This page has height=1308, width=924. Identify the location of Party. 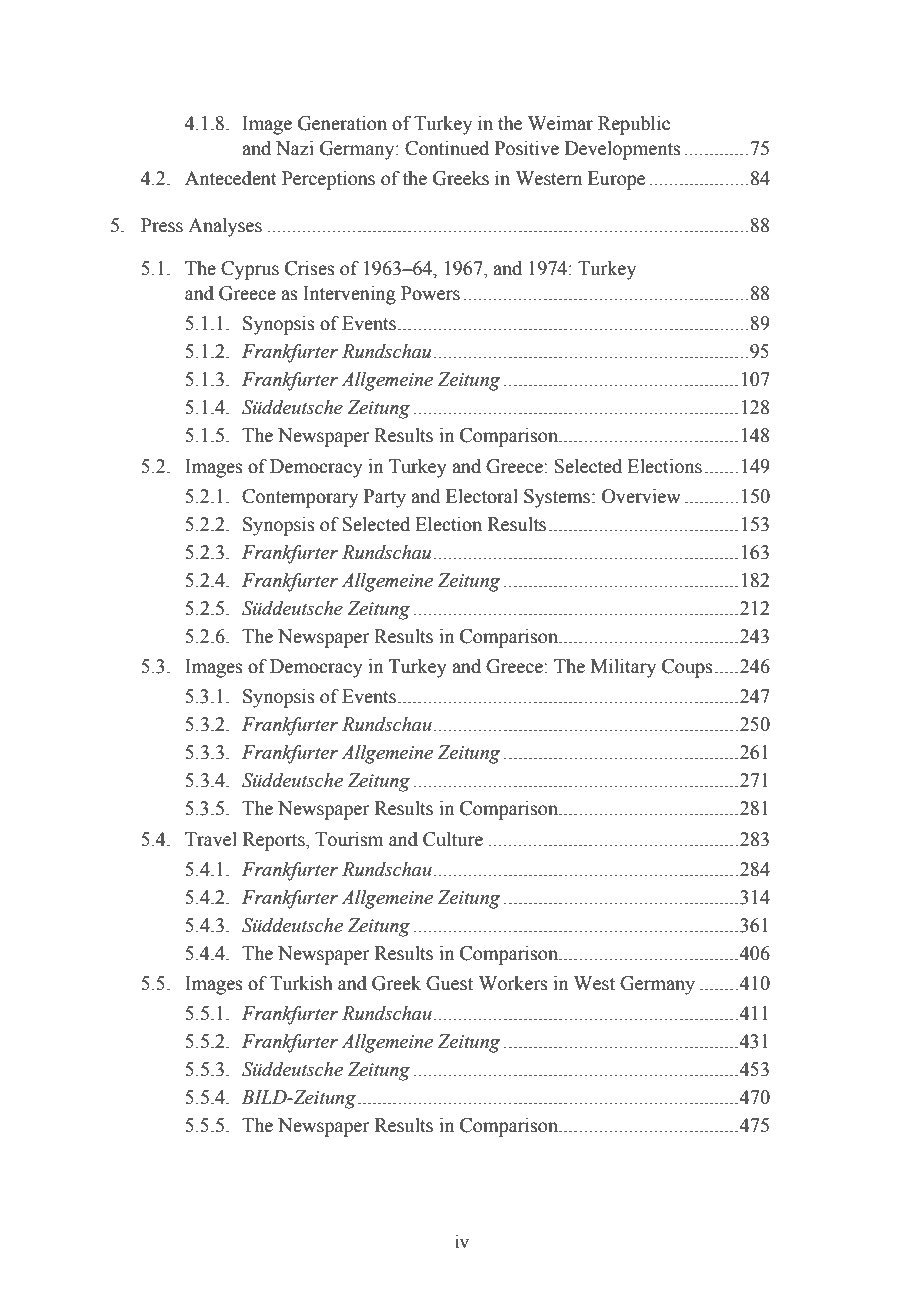
(385, 498).
